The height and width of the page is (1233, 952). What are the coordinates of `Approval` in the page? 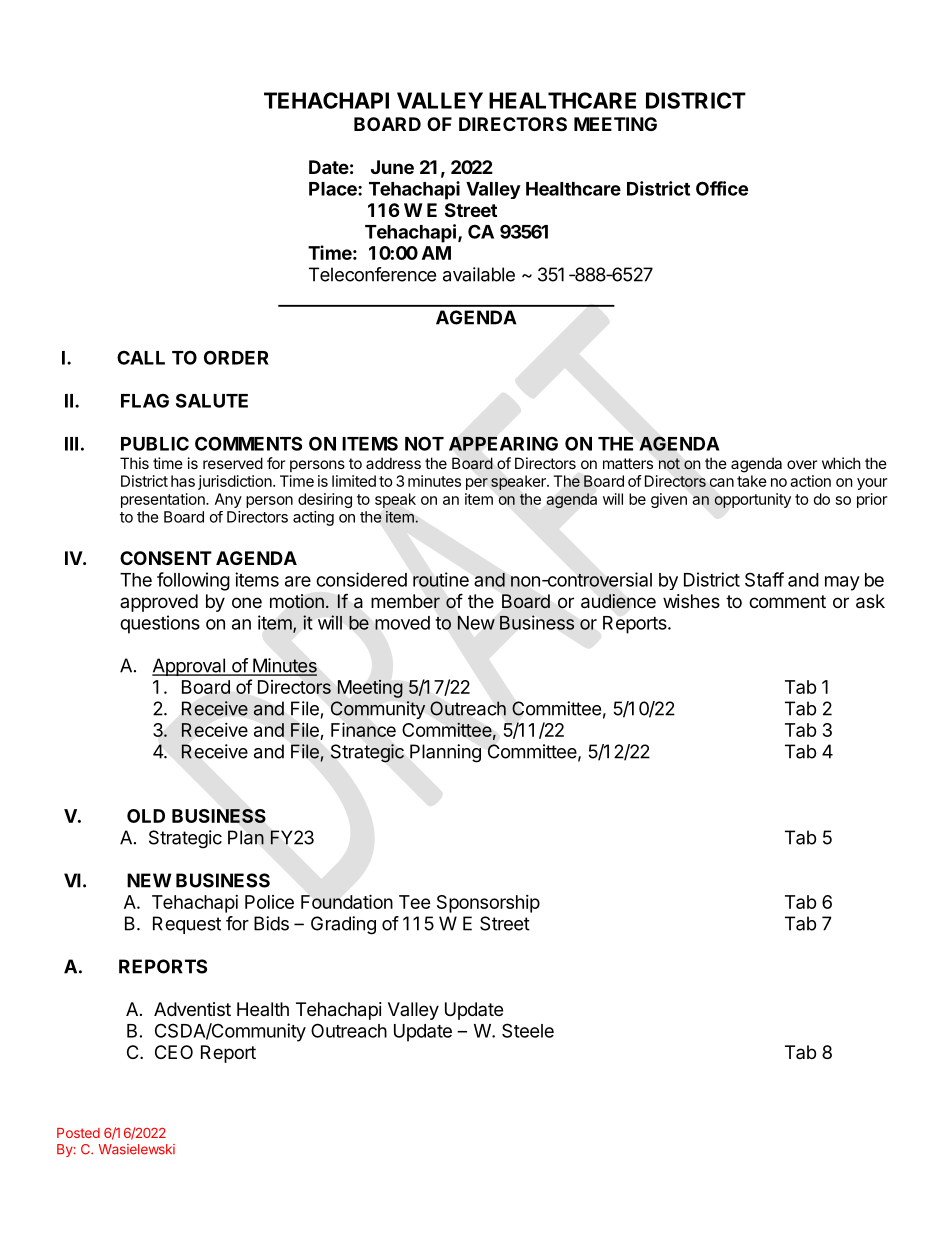 It's located at (189, 667).
